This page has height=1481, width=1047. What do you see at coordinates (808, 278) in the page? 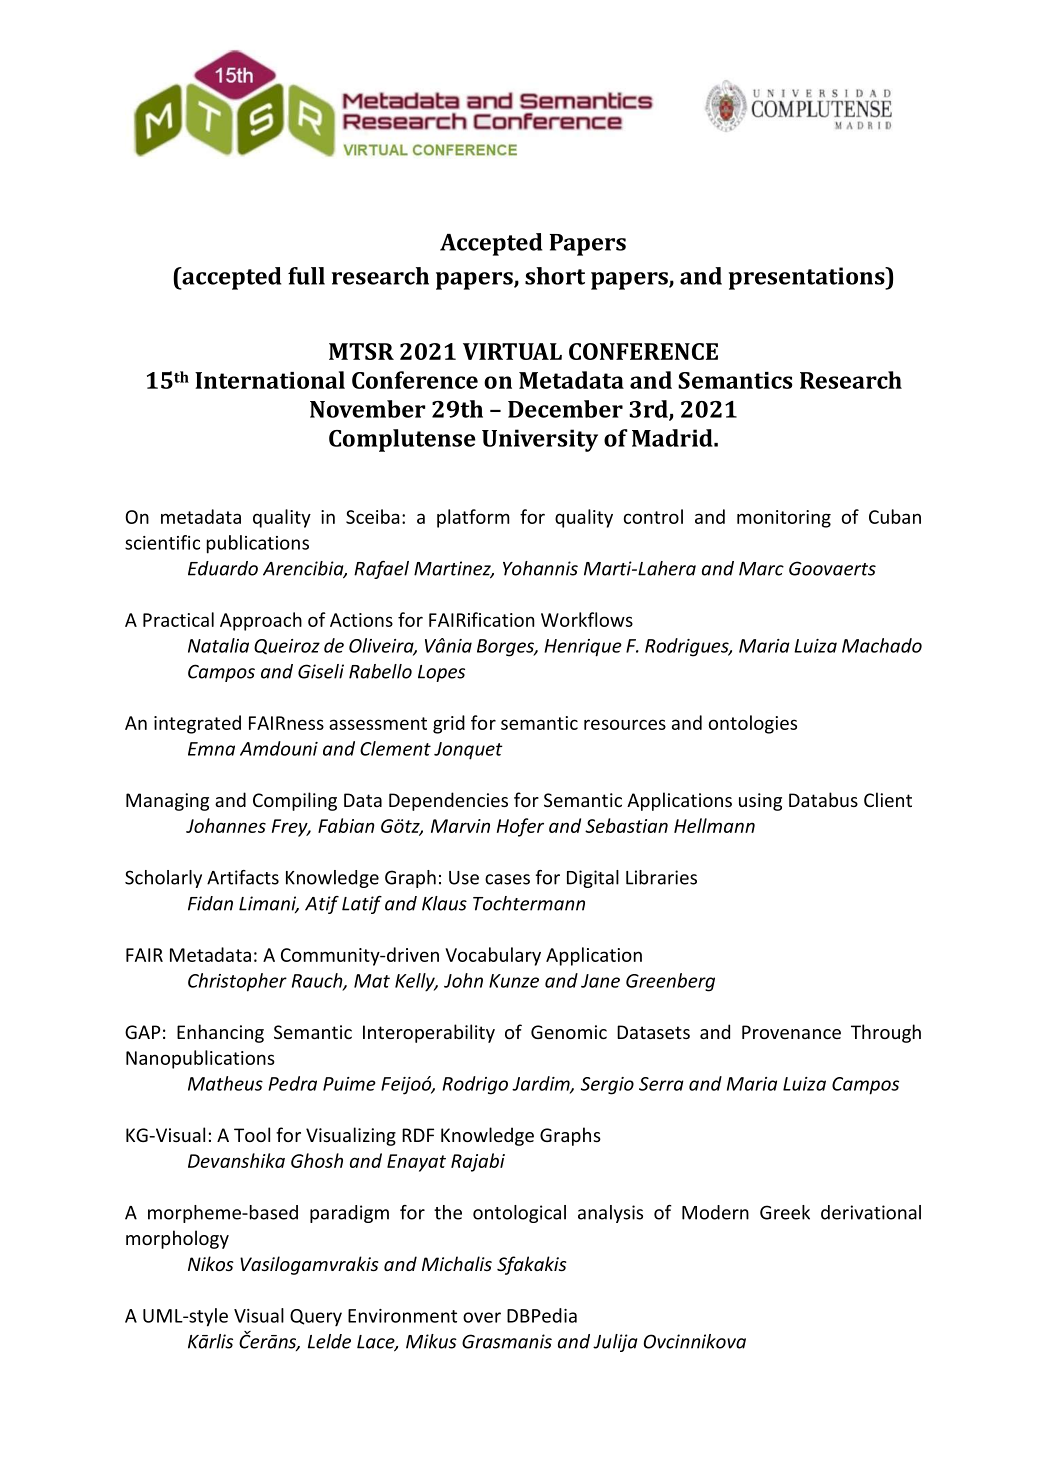
I see `presentations` at bounding box center [808, 278].
